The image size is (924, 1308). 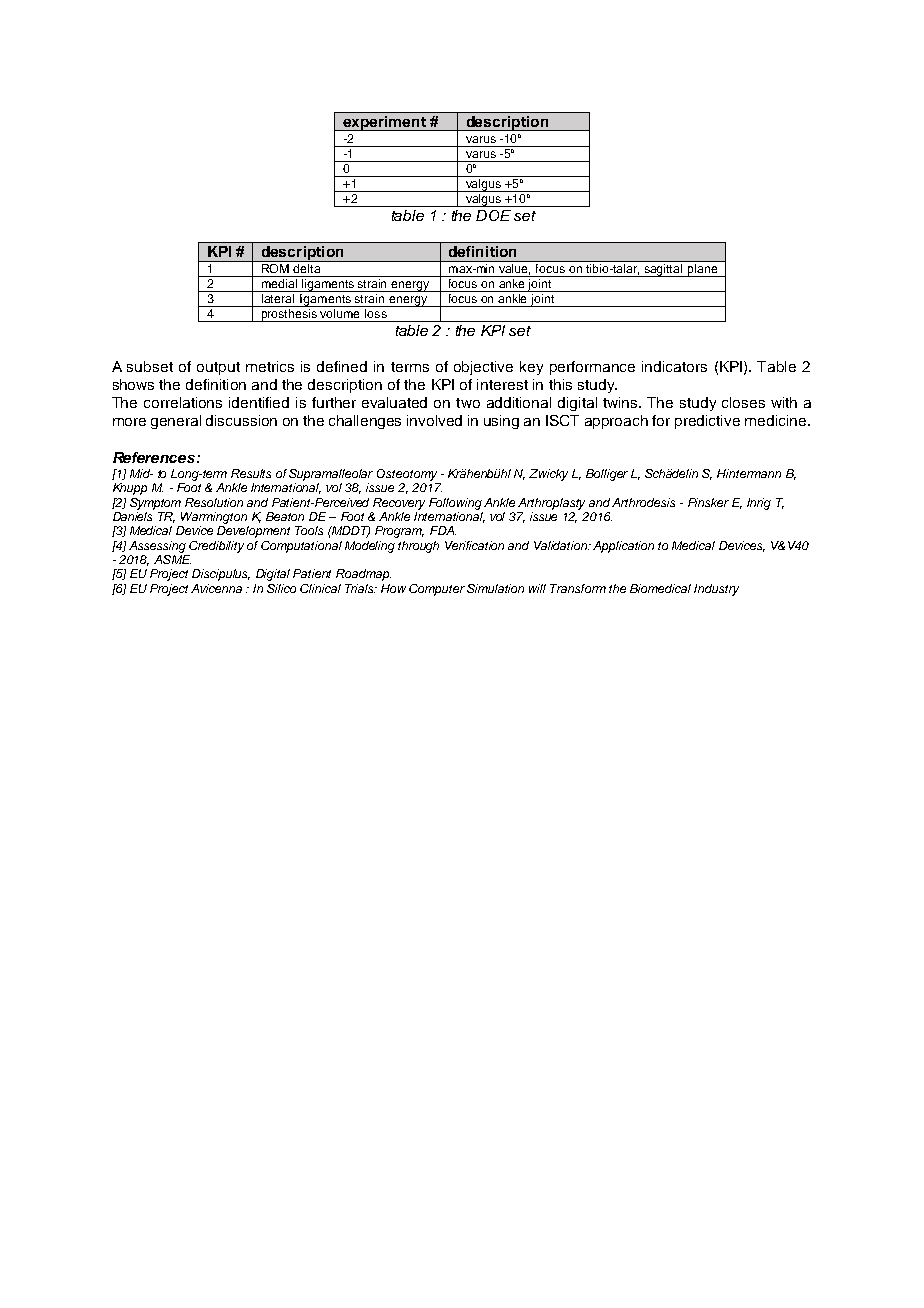 I want to click on Results, so click(x=251, y=473).
